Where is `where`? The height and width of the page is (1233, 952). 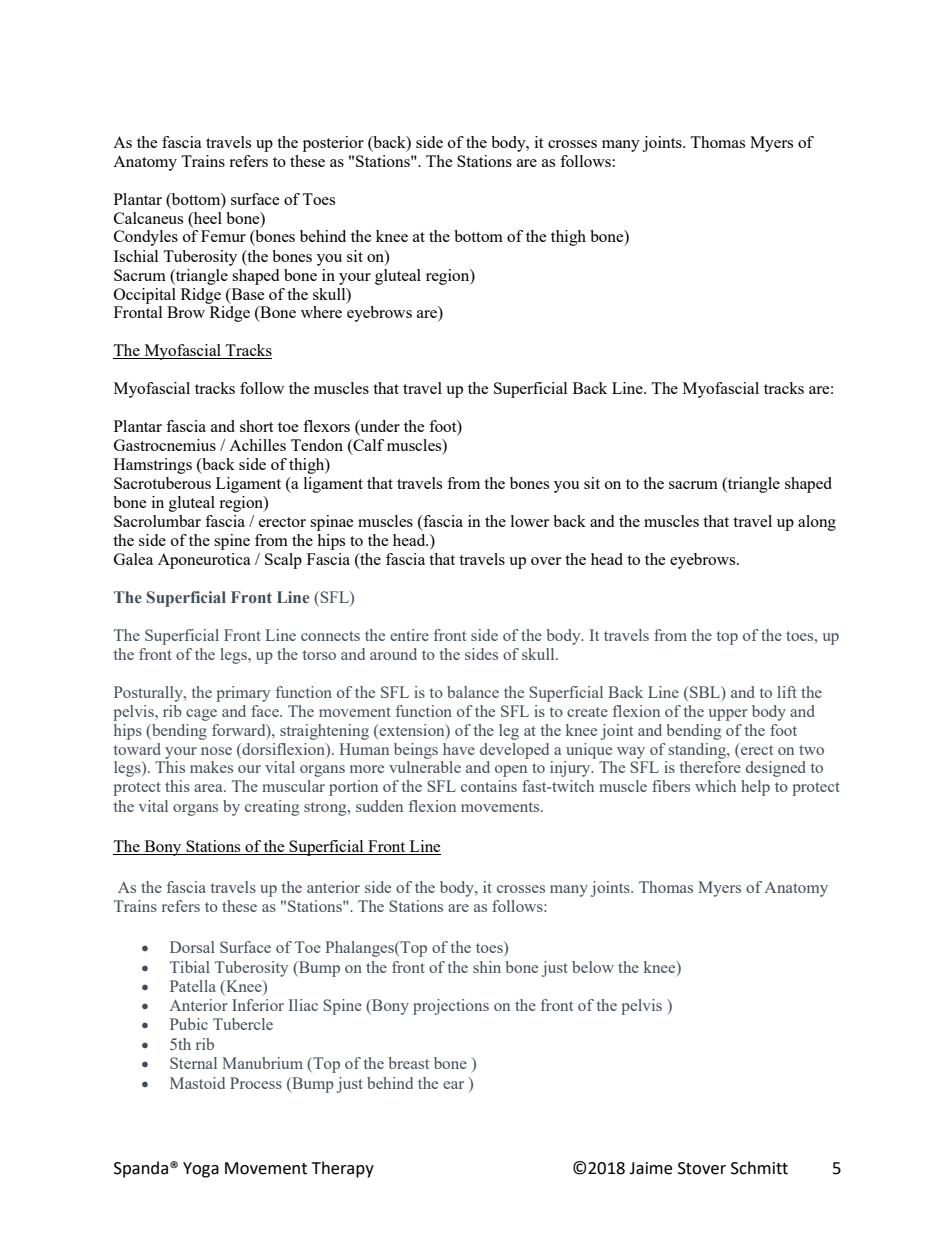 where is located at coordinates (321, 312).
